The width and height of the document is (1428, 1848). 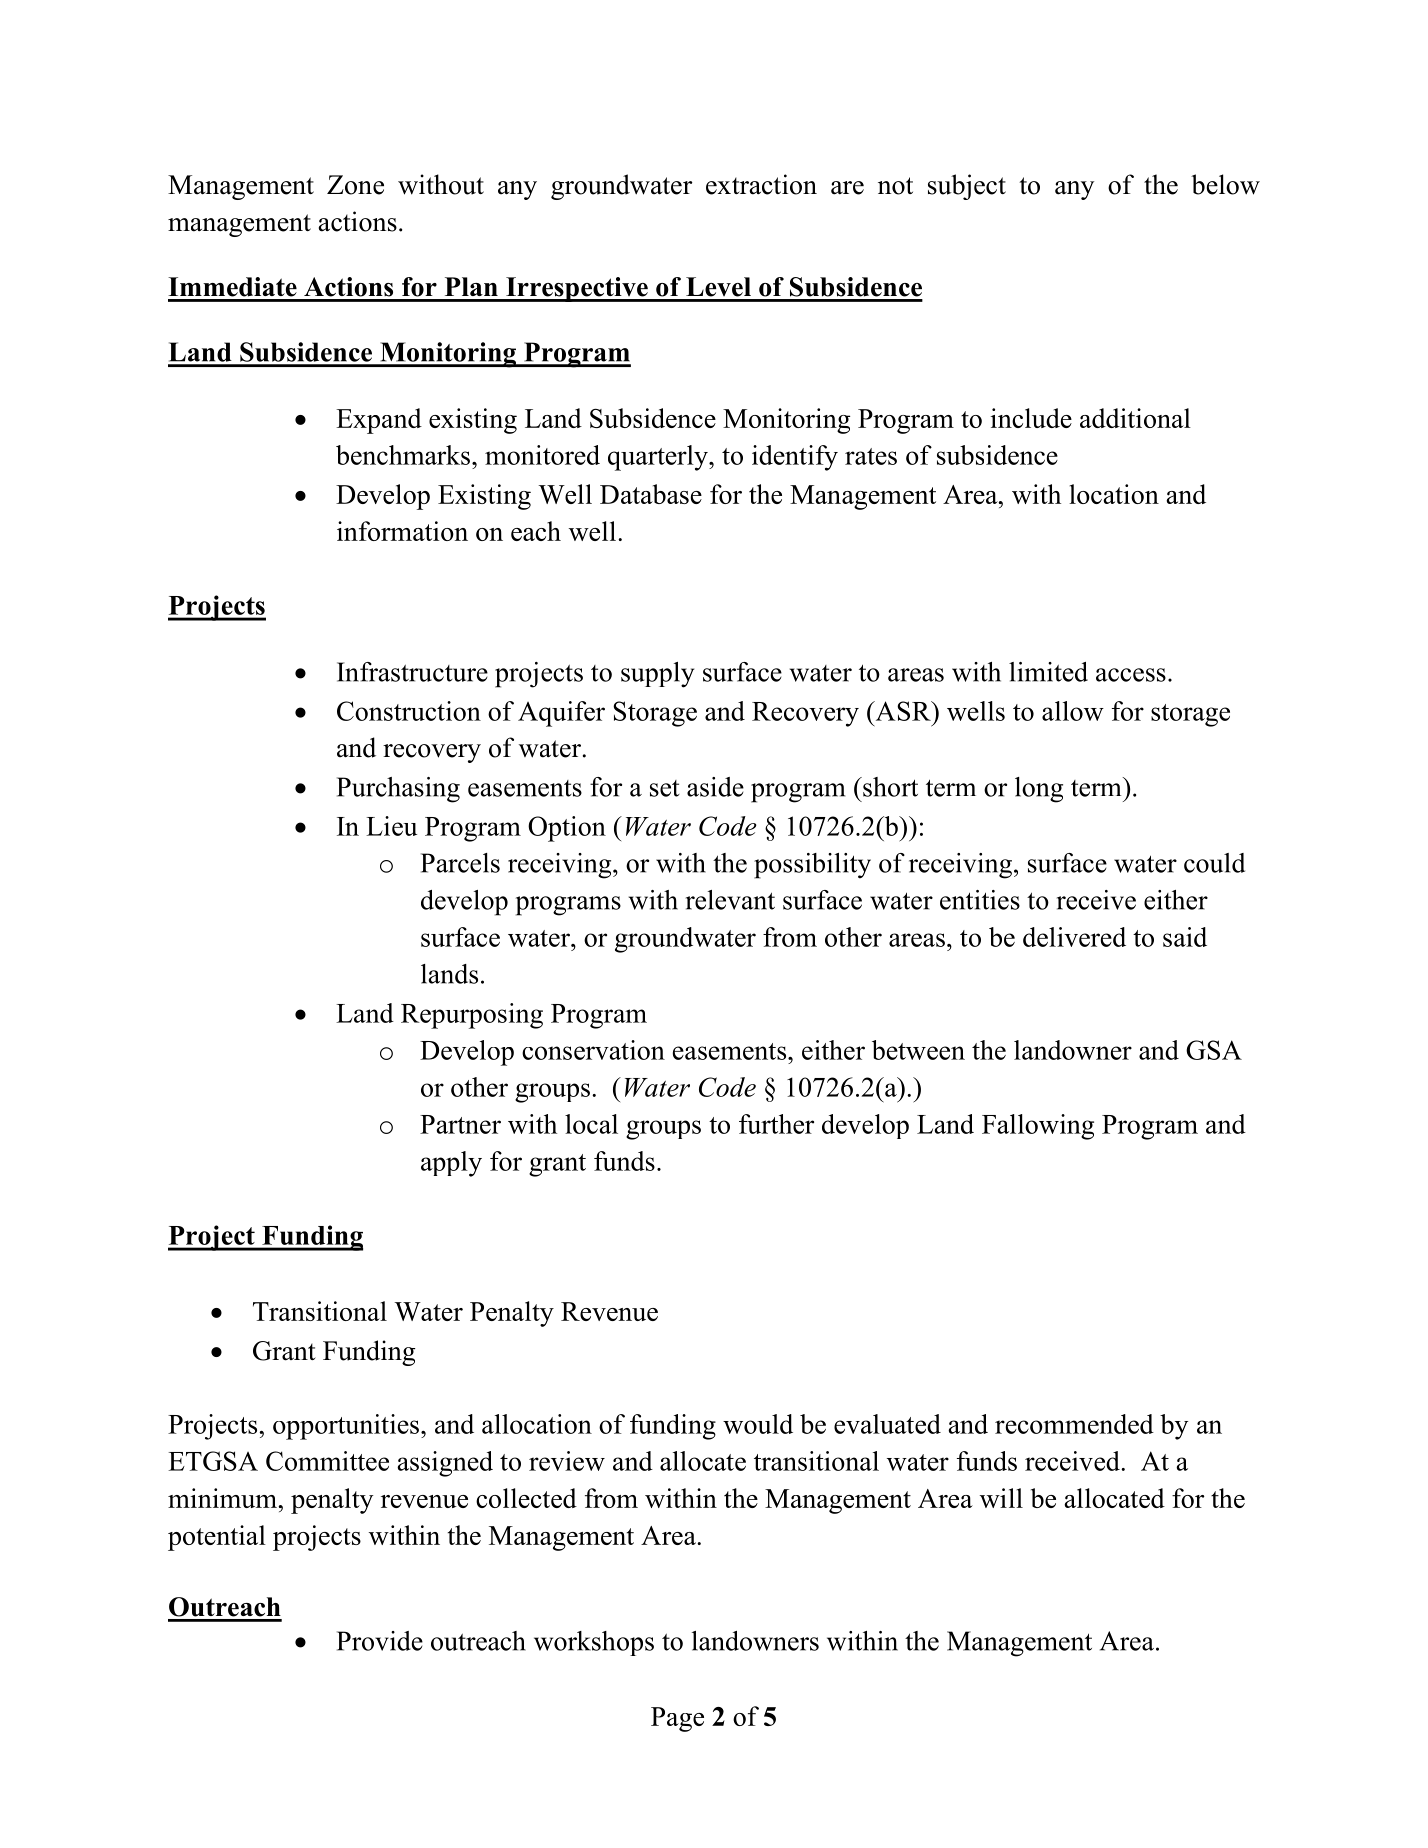 I want to click on delivered, so click(x=1074, y=937).
